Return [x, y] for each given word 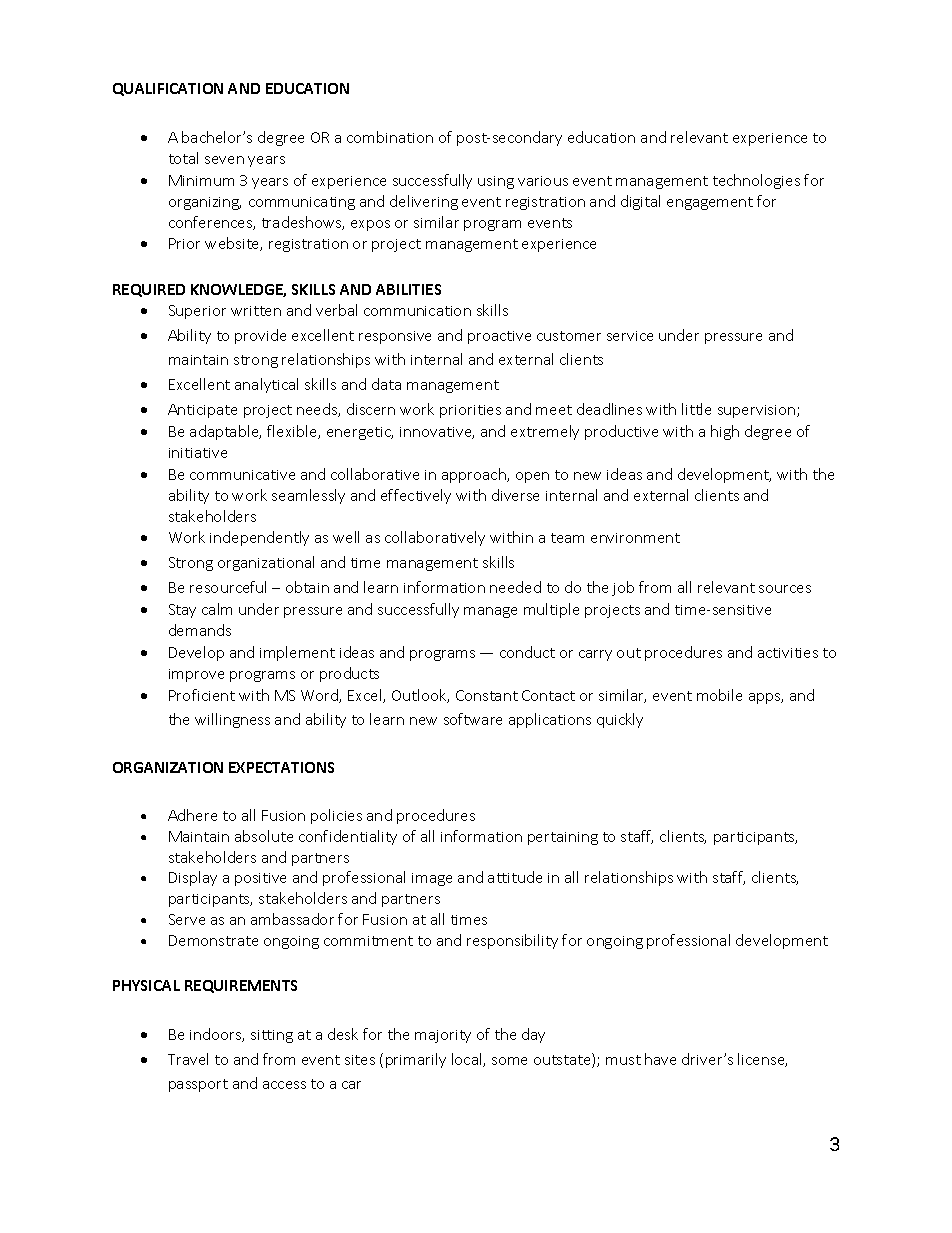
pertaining [563, 838]
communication [417, 311]
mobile [719, 695]
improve [196, 675]
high [725, 432]
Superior [197, 312]
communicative [242, 475]
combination [390, 137]
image [432, 879]
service [630, 336]
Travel [188, 1059]
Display [193, 878]
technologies [756, 181]
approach [475, 475]
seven [224, 160]
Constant [487, 695]
